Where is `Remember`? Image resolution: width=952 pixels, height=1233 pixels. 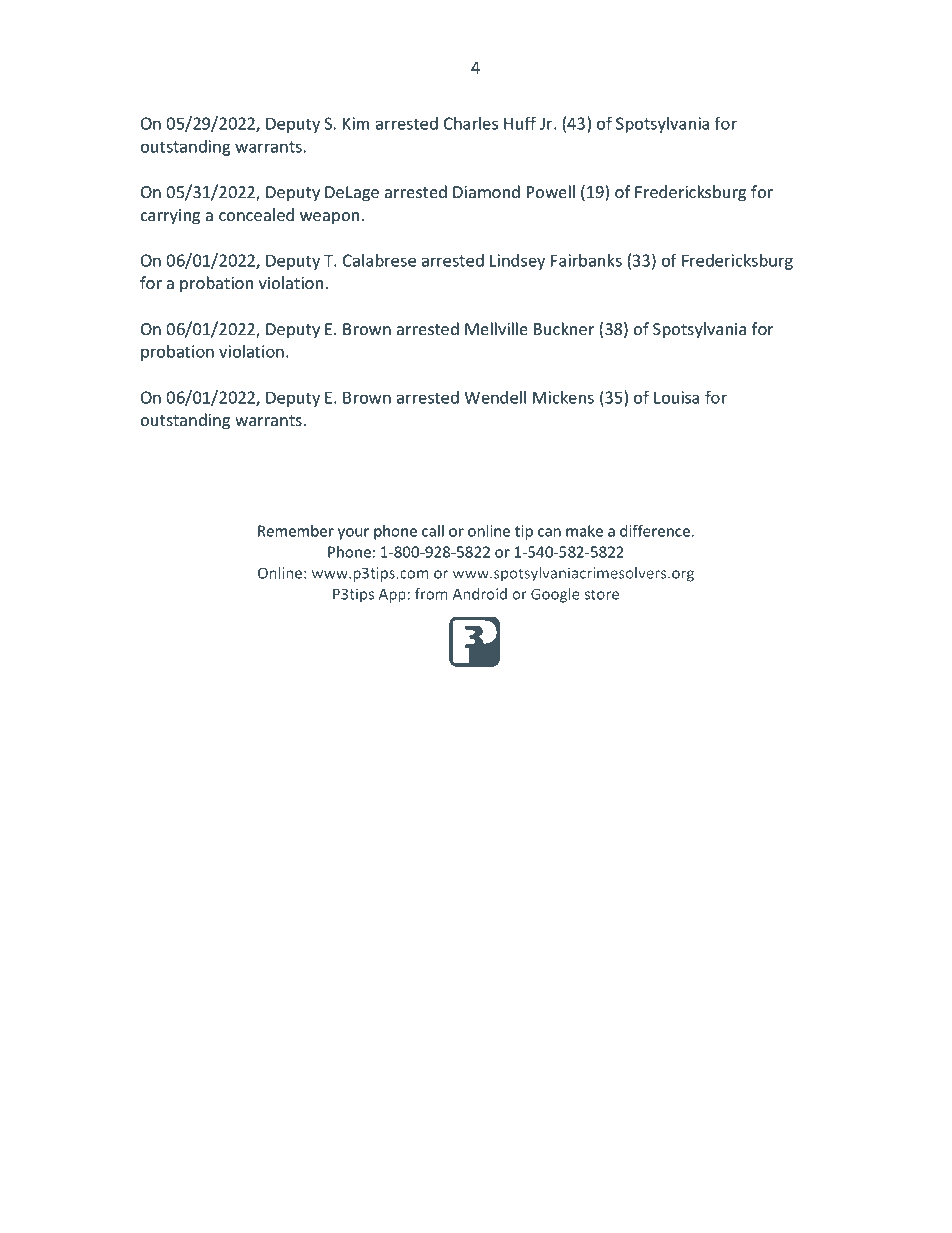
Remember is located at coordinates (296, 531).
